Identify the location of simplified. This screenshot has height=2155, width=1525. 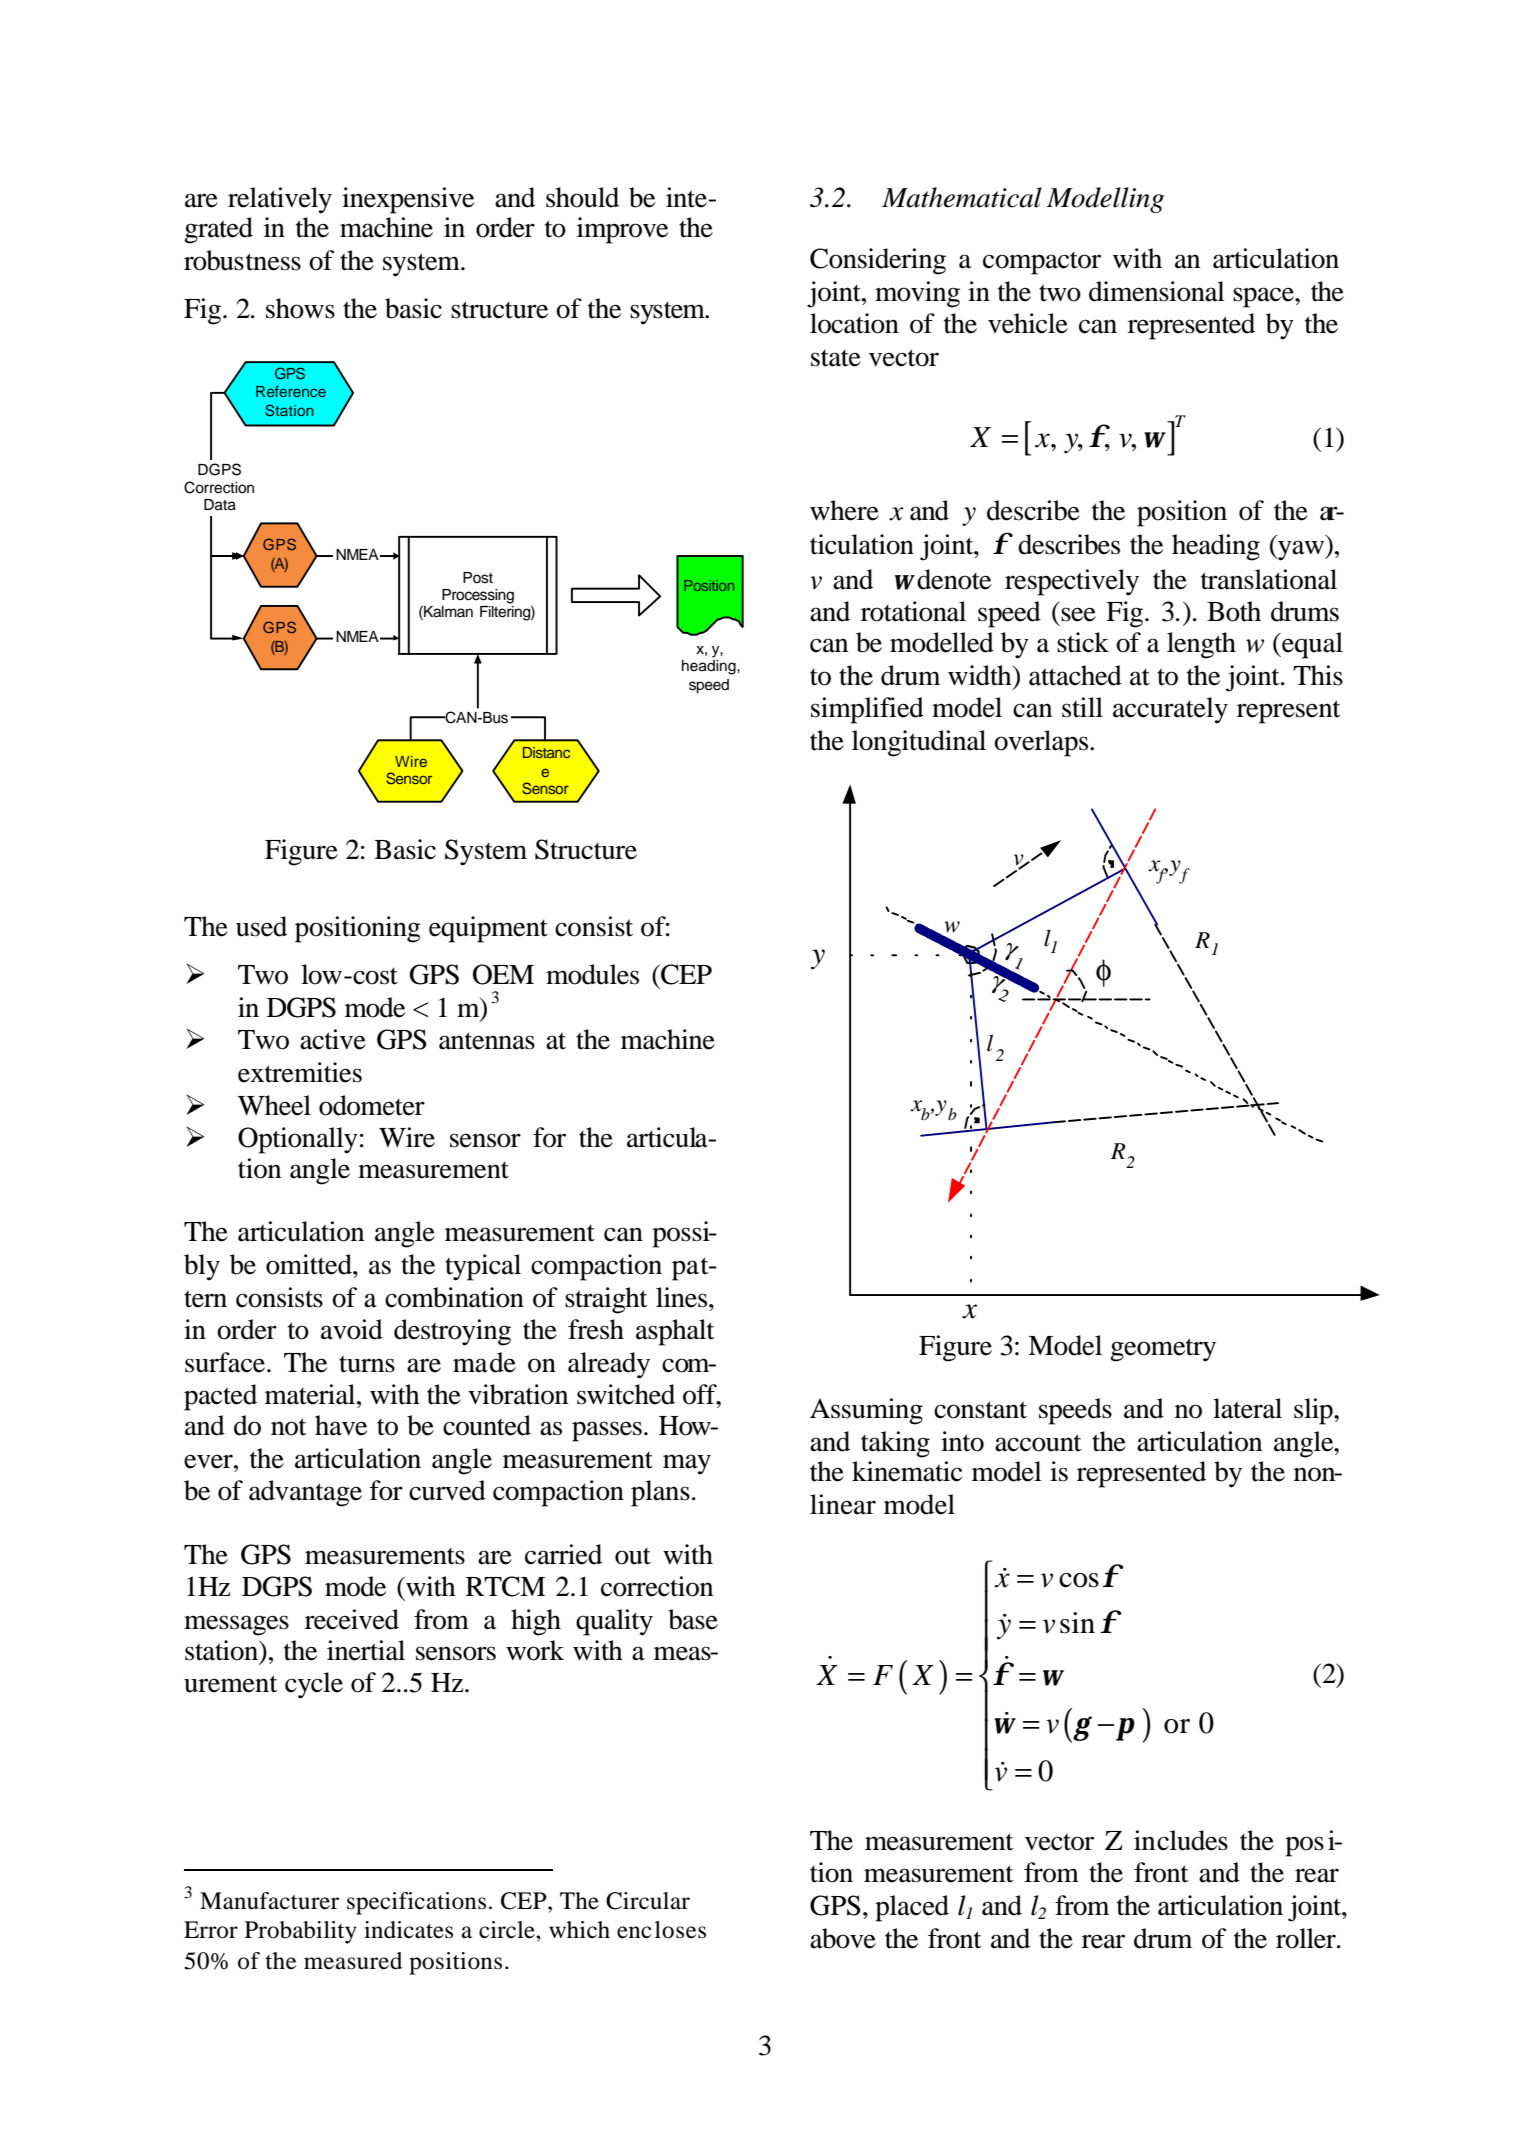
(867, 710).
